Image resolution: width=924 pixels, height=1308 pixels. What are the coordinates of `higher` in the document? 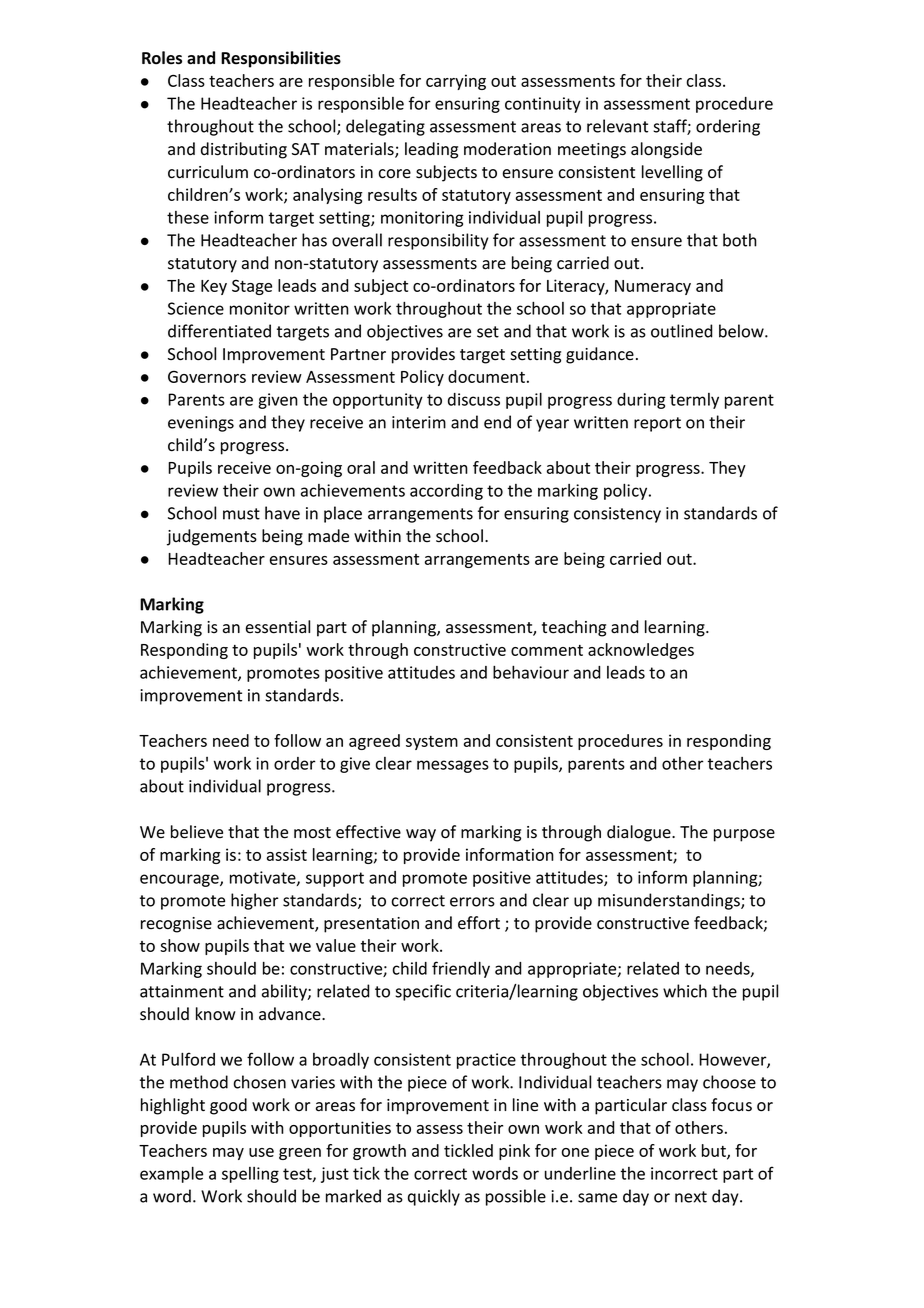 It's located at (255, 901).
